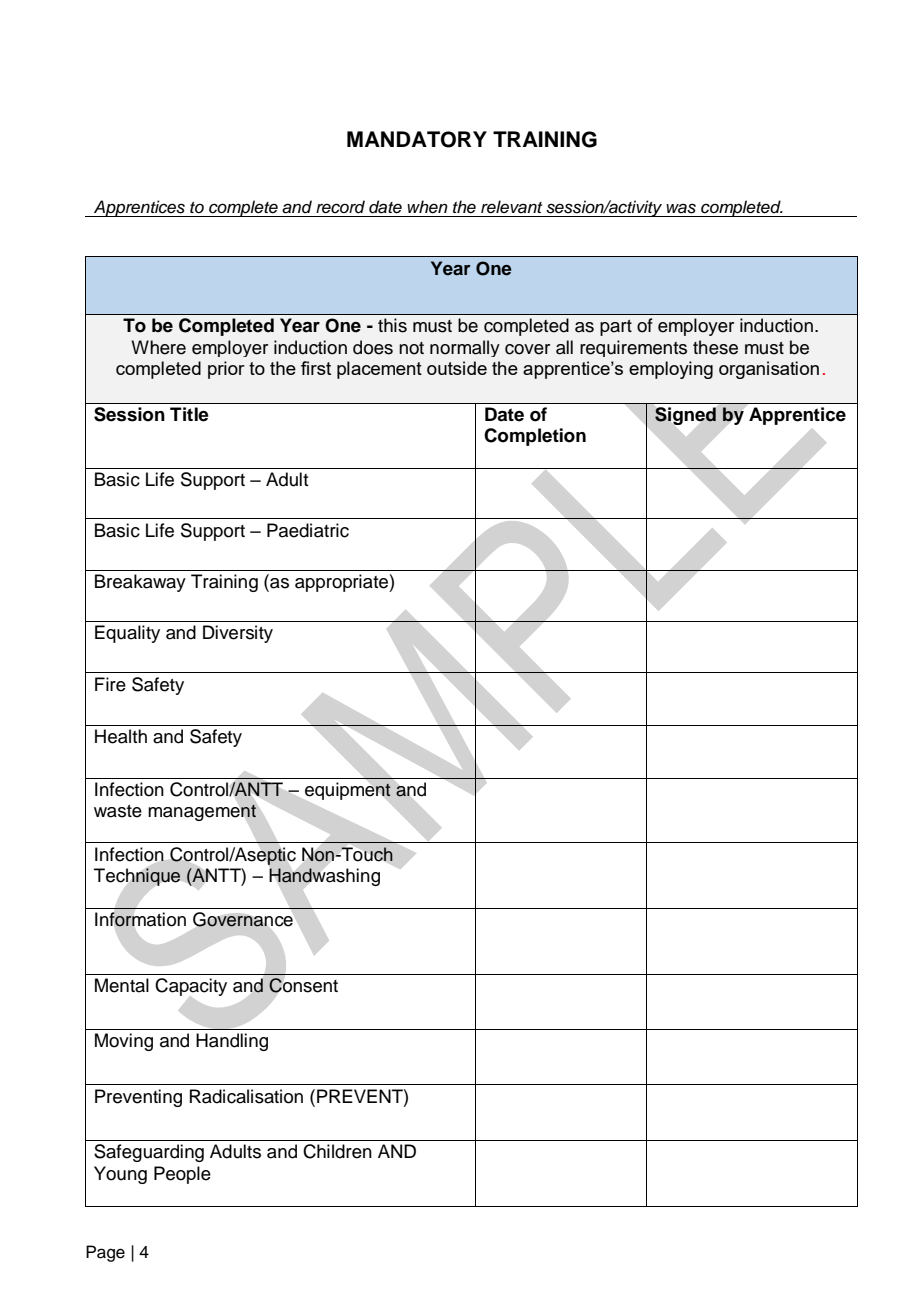  What do you see at coordinates (337, 1151) in the image?
I see `Children` at bounding box center [337, 1151].
